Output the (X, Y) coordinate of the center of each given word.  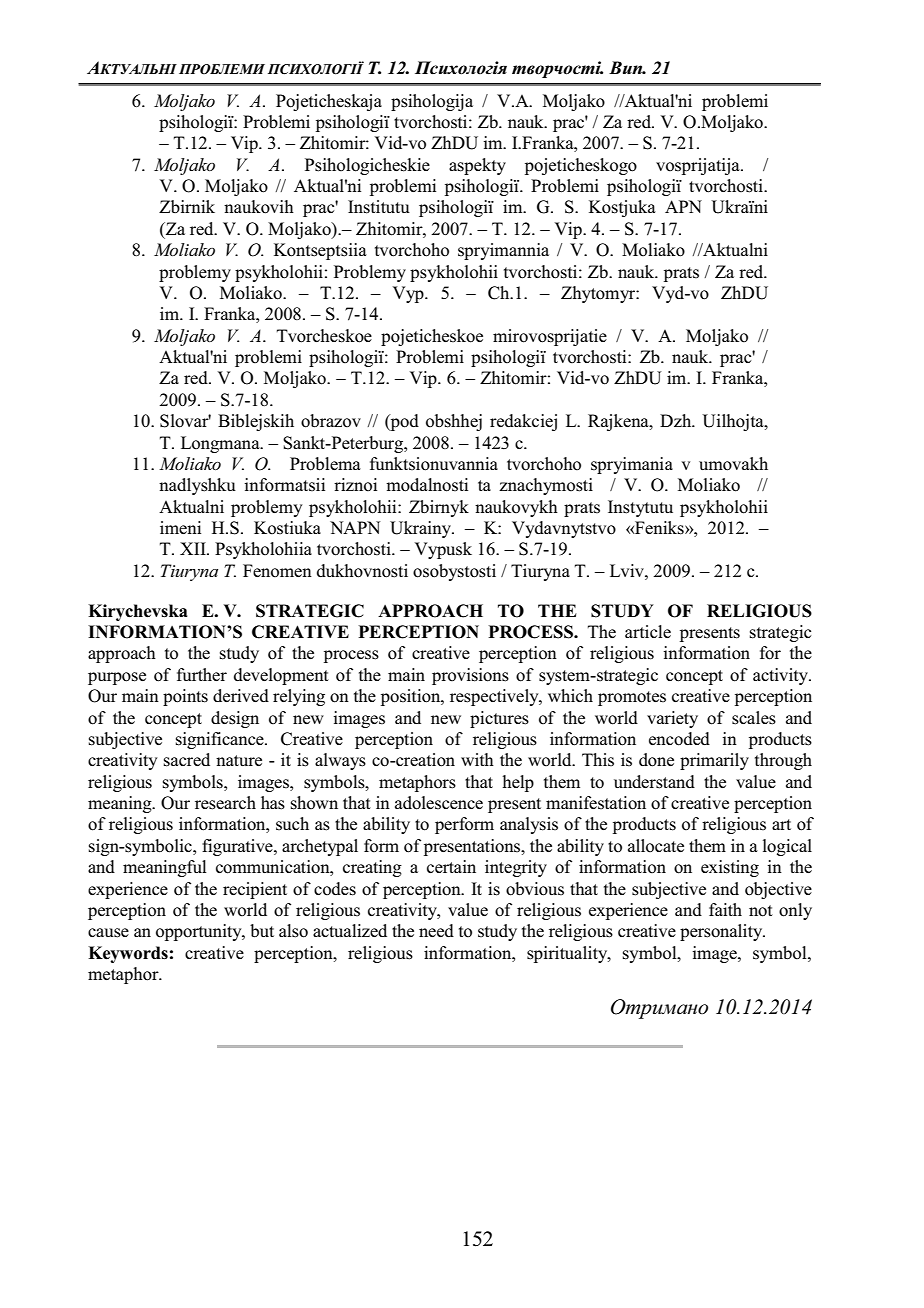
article (648, 631)
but (262, 931)
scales (754, 718)
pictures (499, 719)
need (436, 930)
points (185, 697)
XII (194, 548)
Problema (325, 464)
